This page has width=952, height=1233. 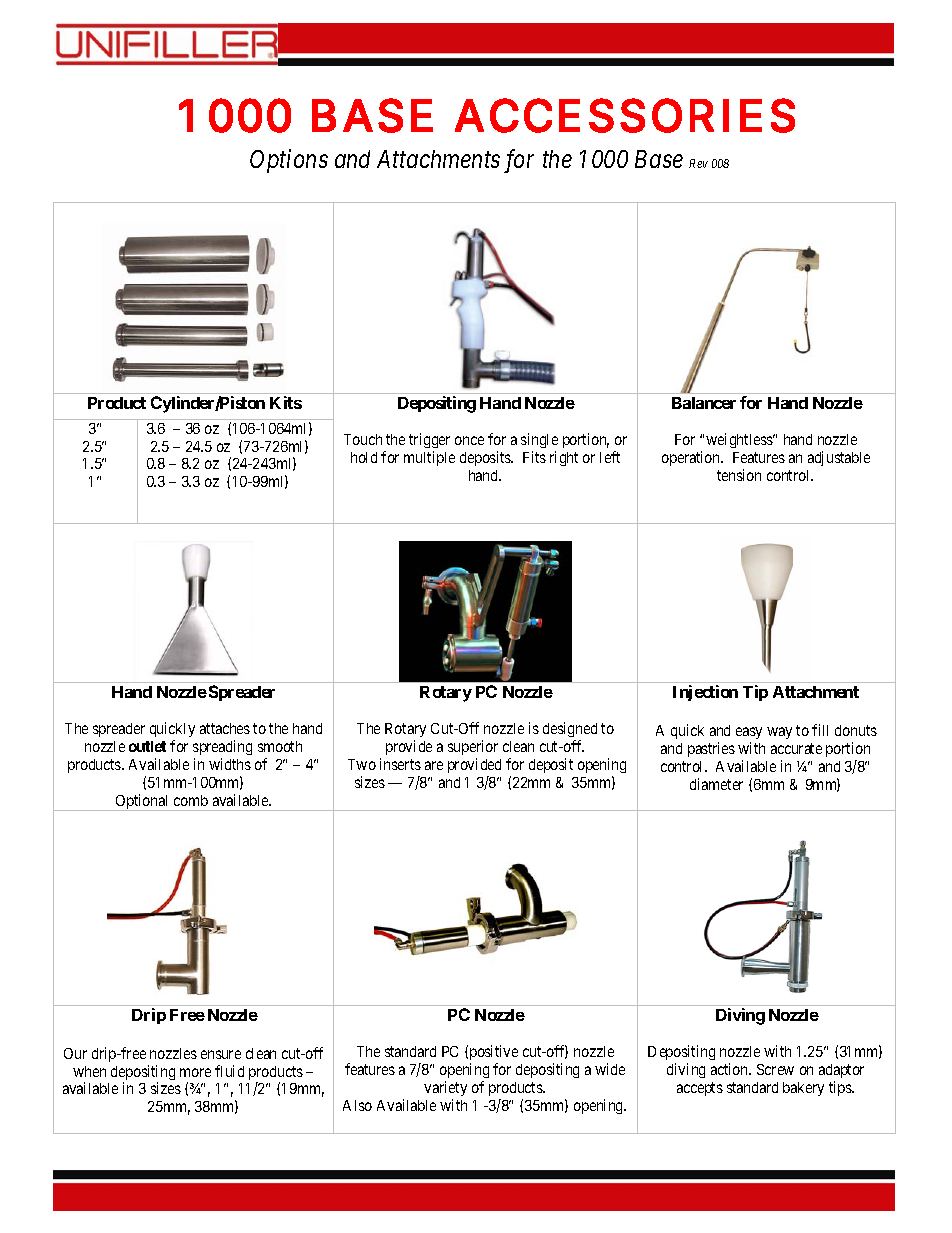 I want to click on tension, so click(x=739, y=475).
